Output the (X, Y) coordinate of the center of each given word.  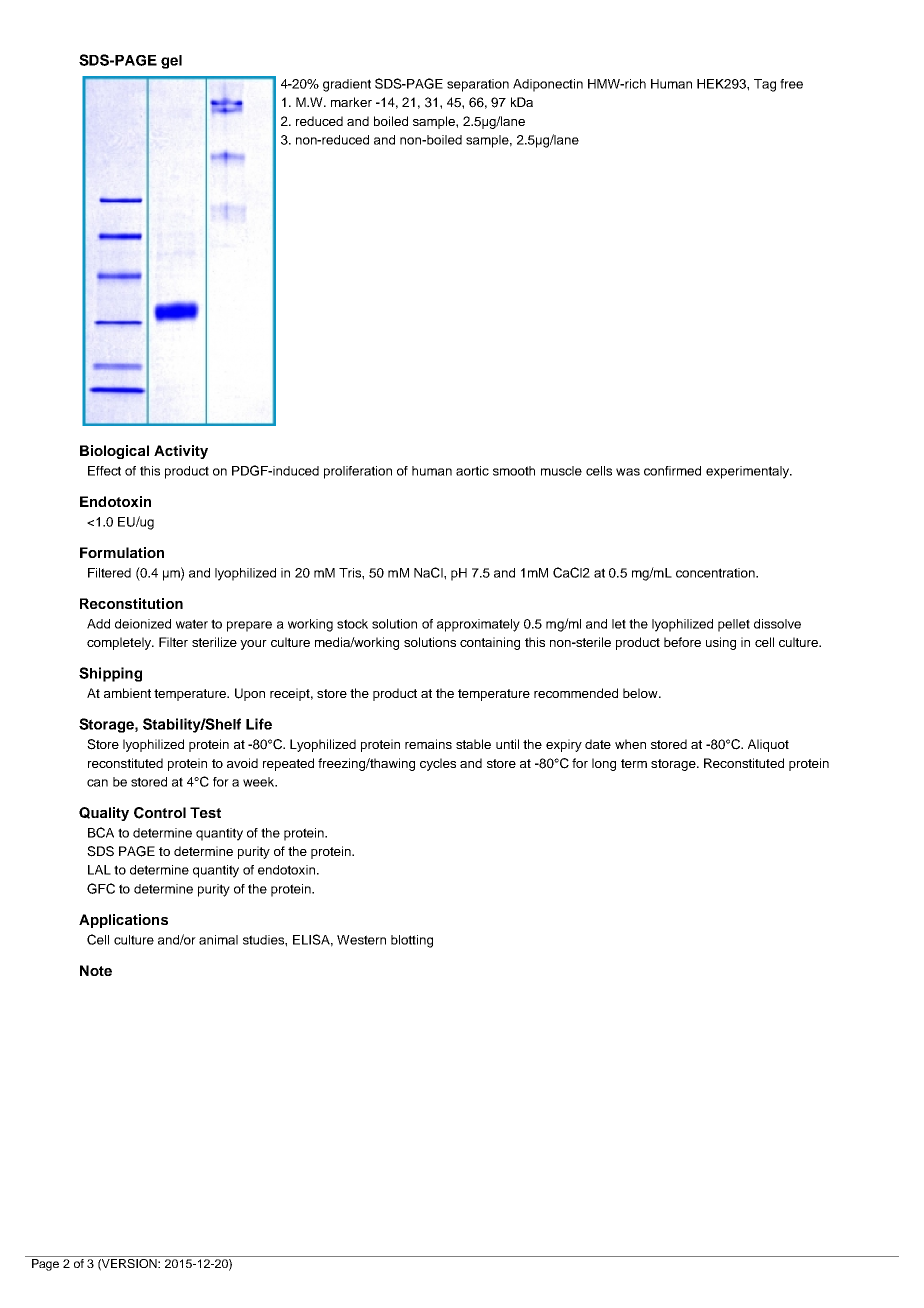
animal (218, 940)
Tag (765, 85)
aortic (472, 471)
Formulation (122, 552)
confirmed (672, 471)
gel (171, 62)
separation (478, 85)
